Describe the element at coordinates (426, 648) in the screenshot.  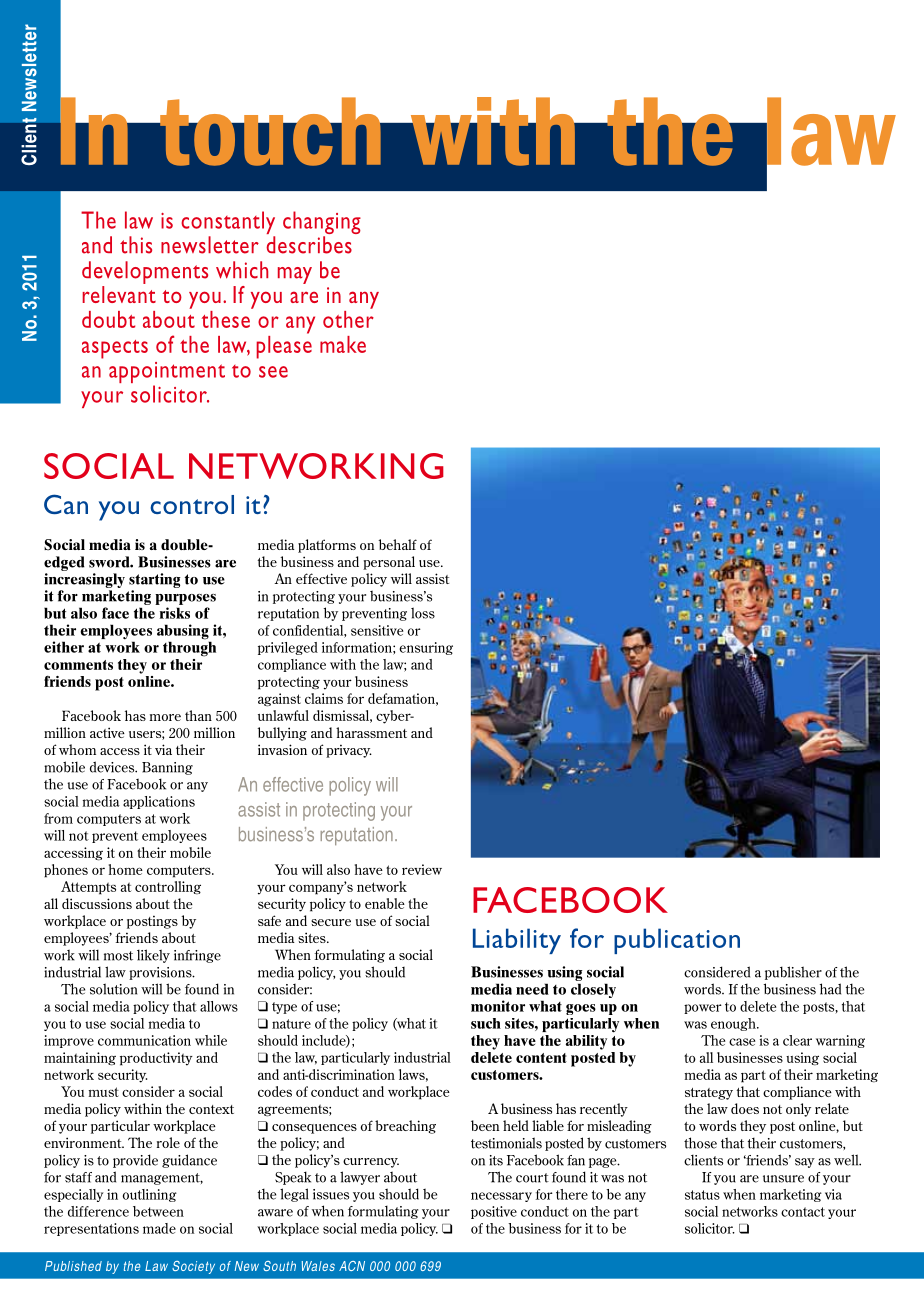
I see `ensuring` at that location.
